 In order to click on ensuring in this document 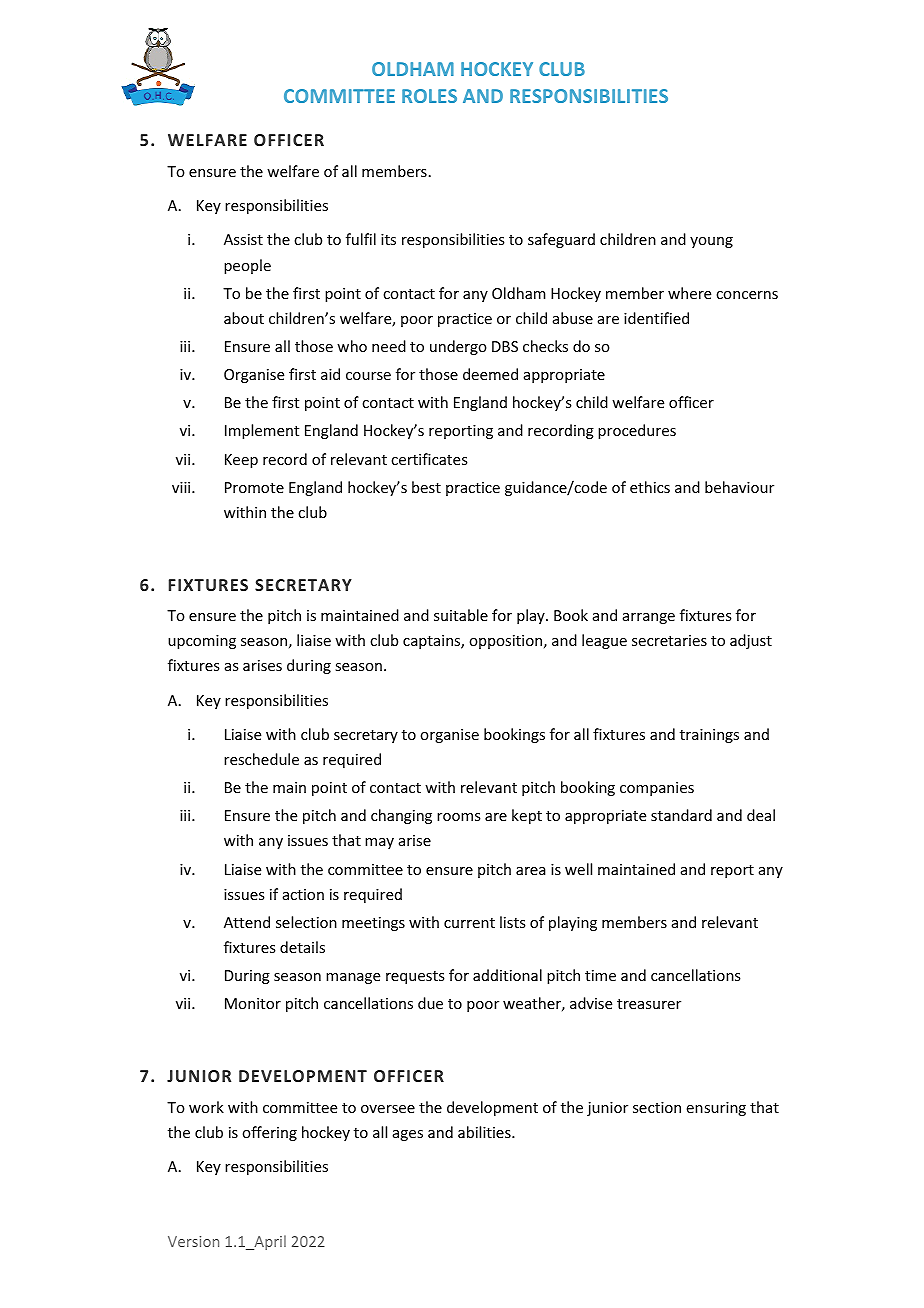, I will do `click(716, 1109)`.
